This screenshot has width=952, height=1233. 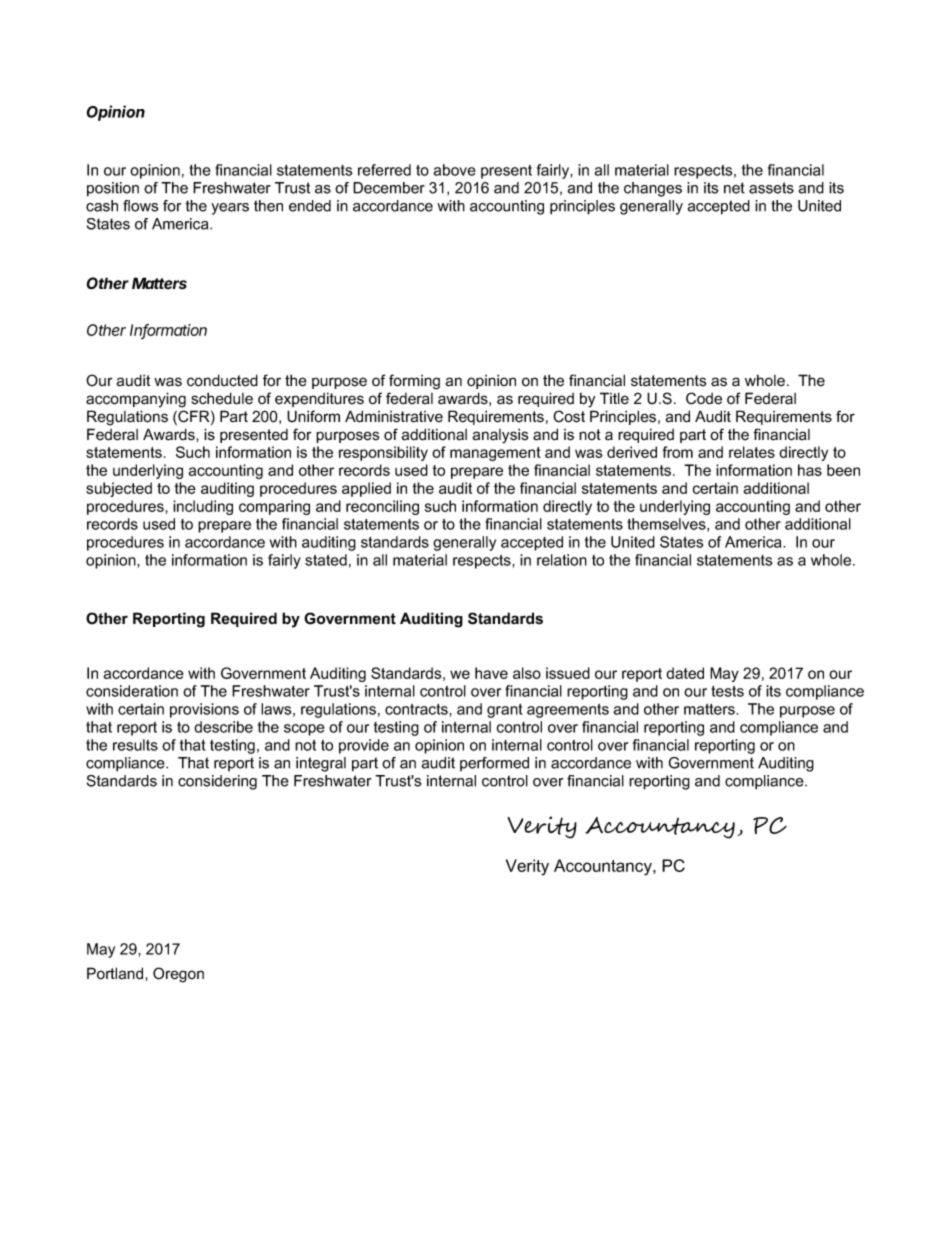 I want to click on years, so click(x=230, y=209).
